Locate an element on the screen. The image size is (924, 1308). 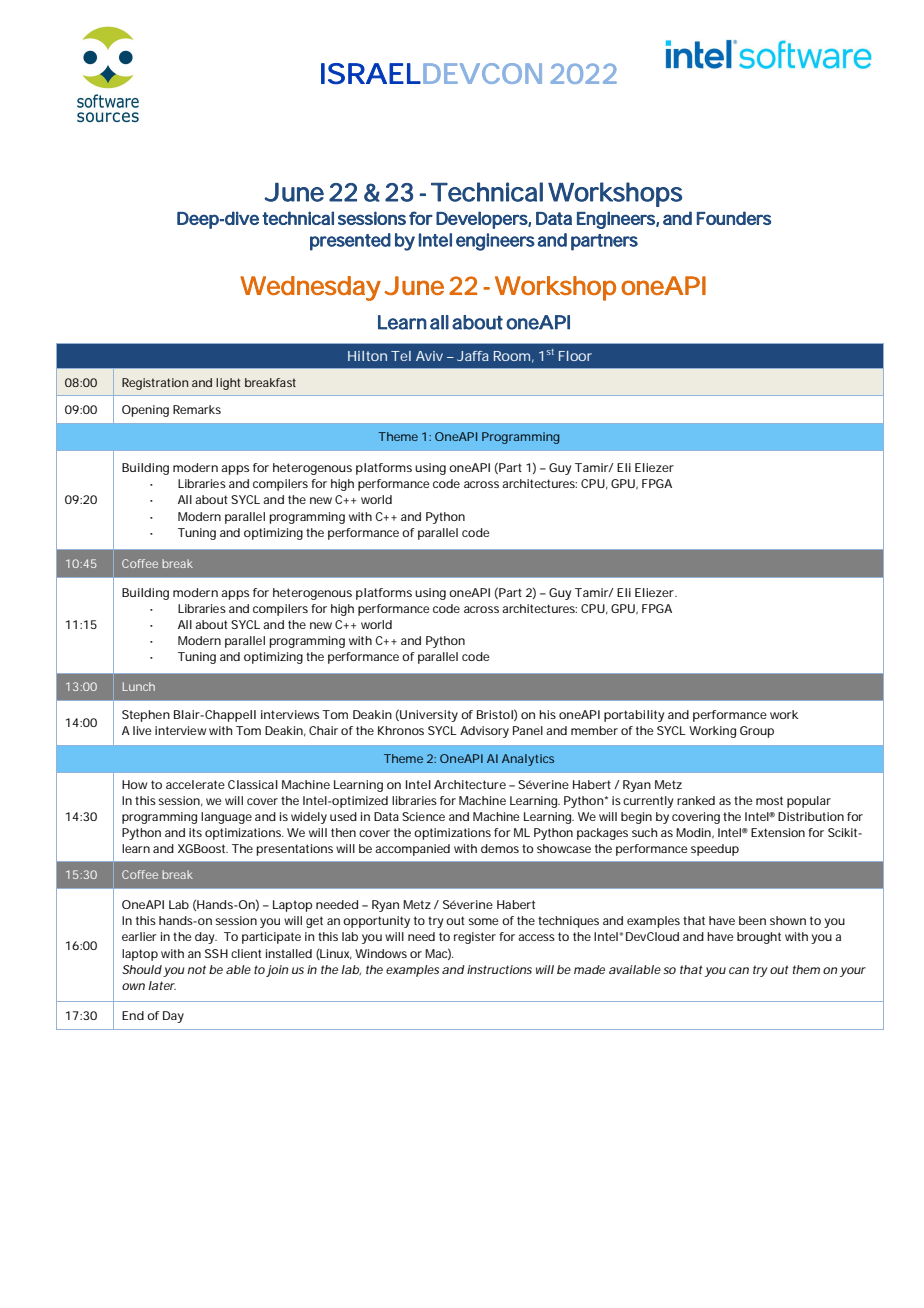
Group is located at coordinates (757, 732).
